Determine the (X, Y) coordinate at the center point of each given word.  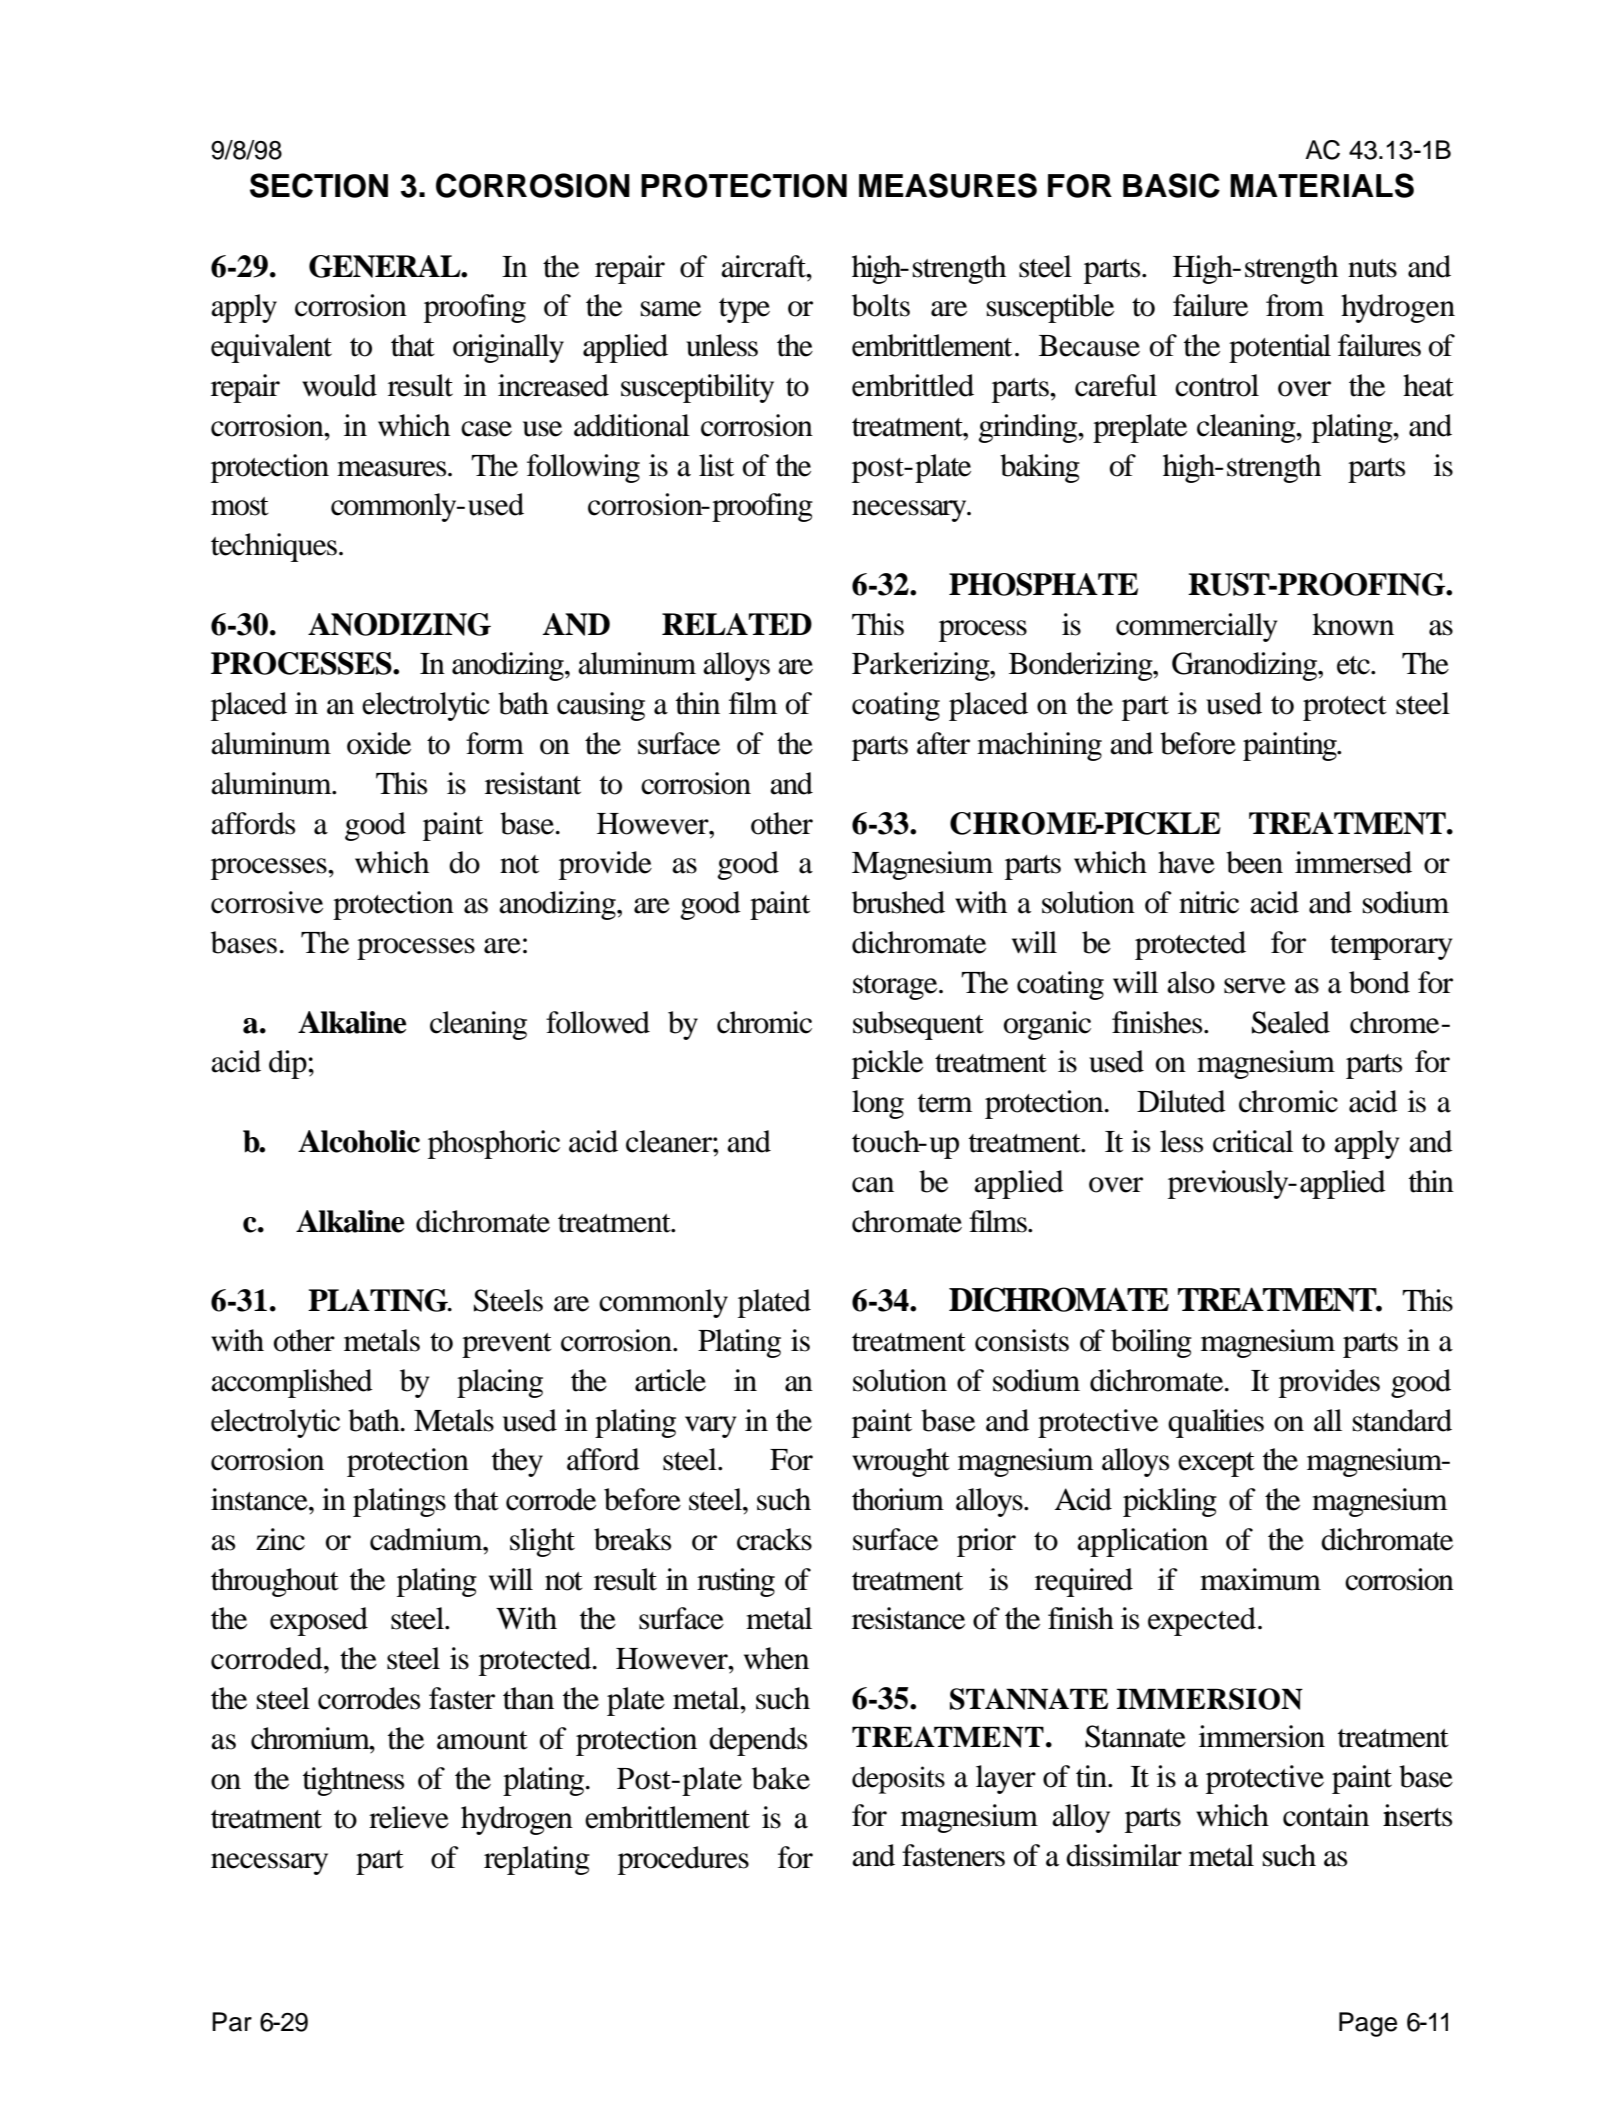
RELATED (737, 624)
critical (1253, 1141)
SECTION (319, 185)
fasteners (953, 1855)
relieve (409, 1817)
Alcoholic (359, 1141)
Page (1368, 2024)
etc (1354, 665)
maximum (1260, 1579)
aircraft (764, 266)
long (878, 1104)
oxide (379, 743)
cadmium (427, 1539)
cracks (774, 1539)
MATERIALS (1322, 185)
